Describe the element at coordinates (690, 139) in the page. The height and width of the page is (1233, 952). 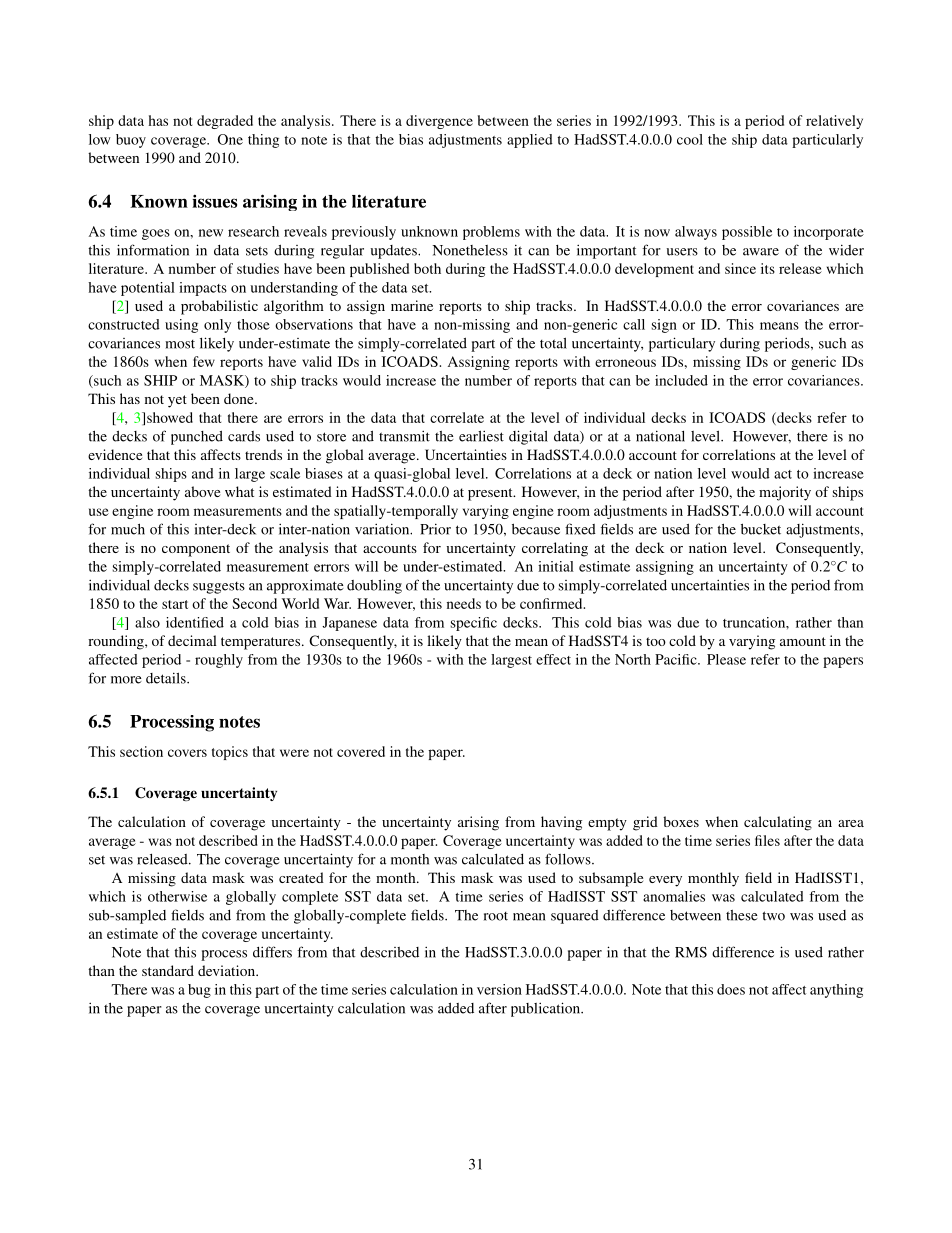
I see `cool` at that location.
